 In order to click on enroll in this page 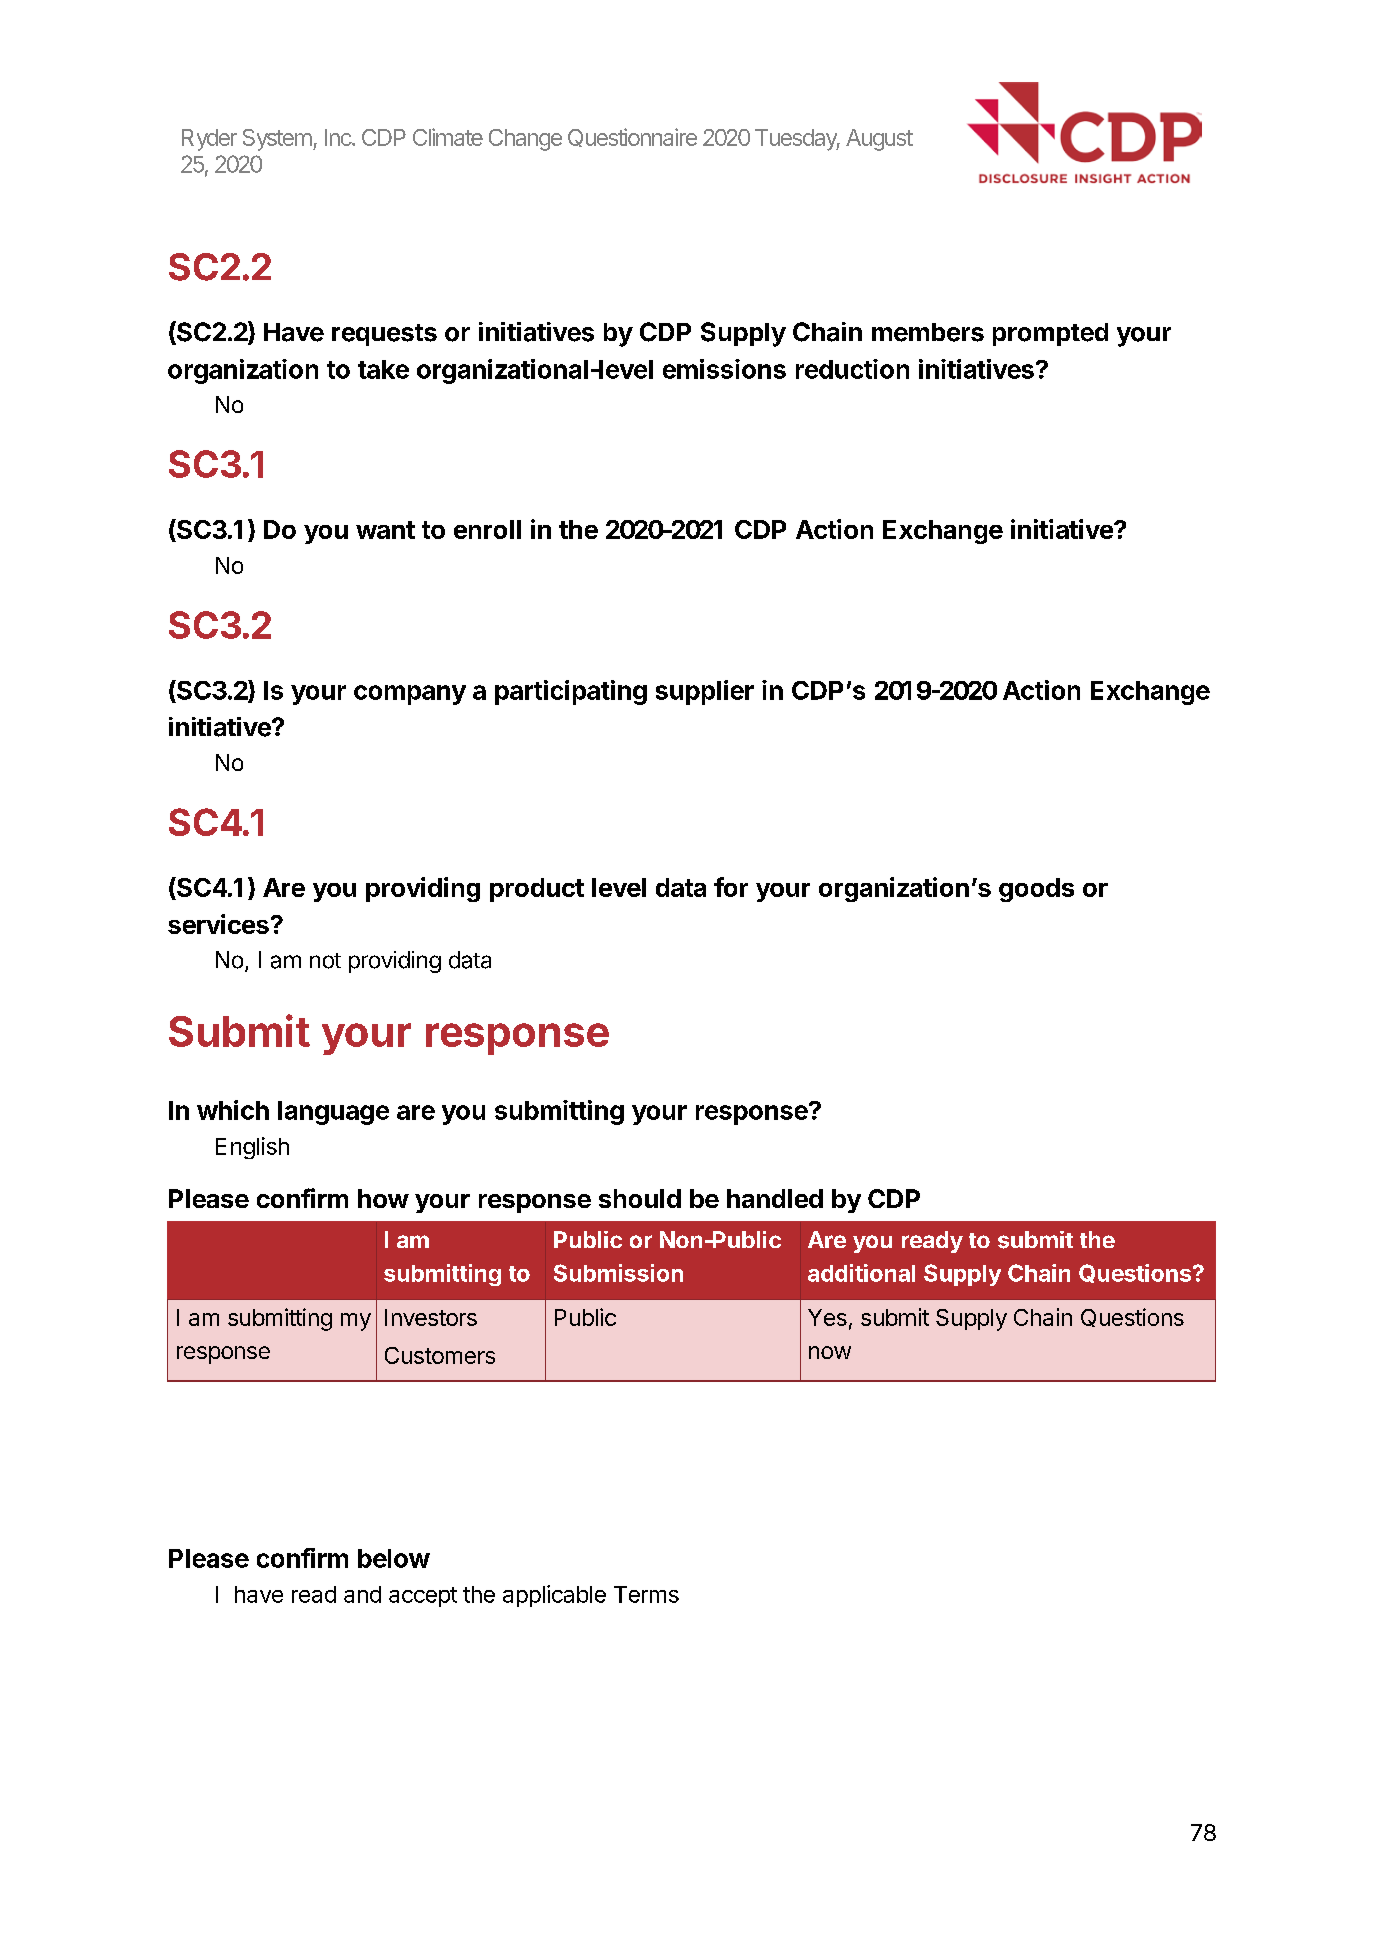, I will do `click(487, 529)`.
